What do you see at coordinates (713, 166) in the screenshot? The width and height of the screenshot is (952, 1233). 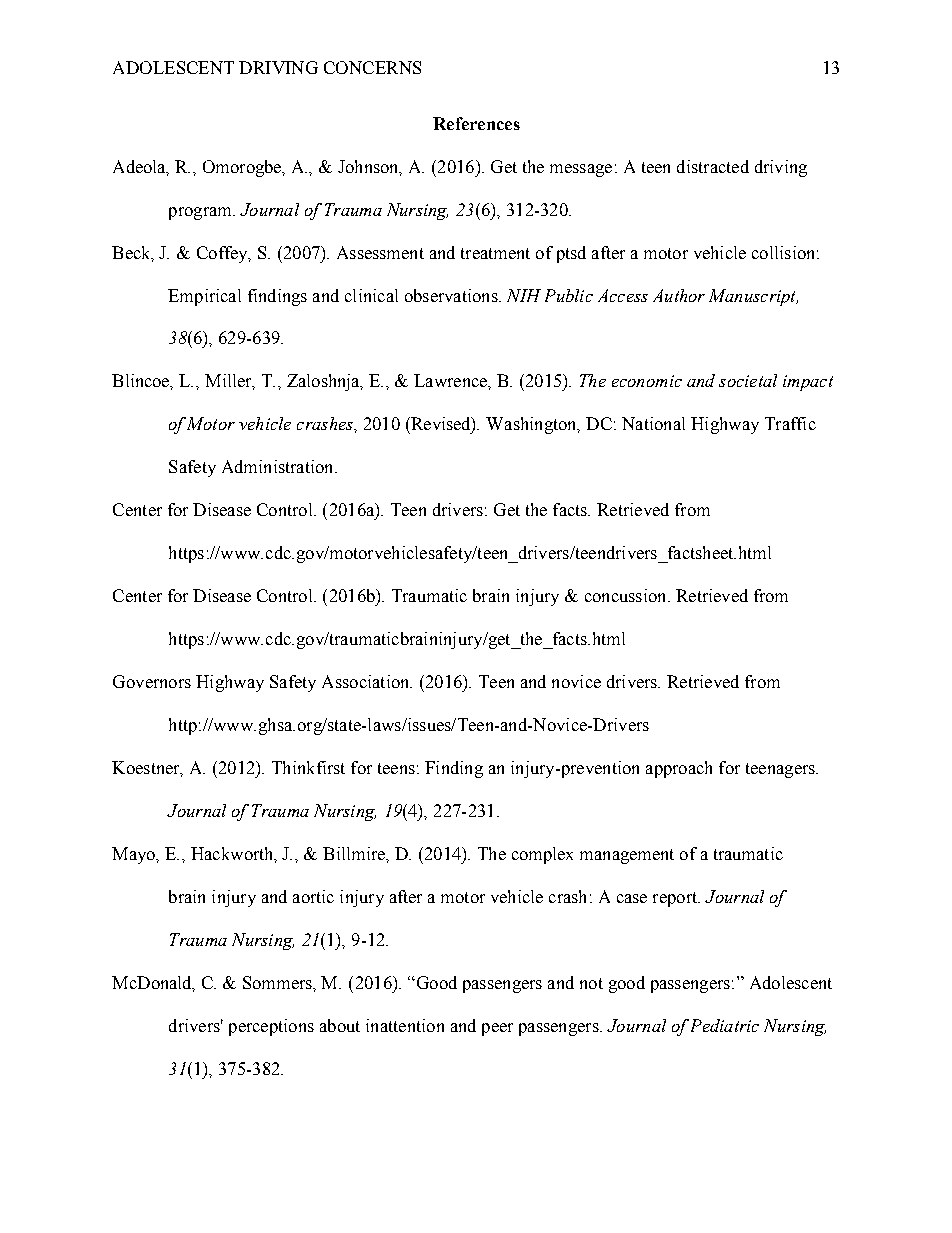 I see `distracted` at bounding box center [713, 166].
